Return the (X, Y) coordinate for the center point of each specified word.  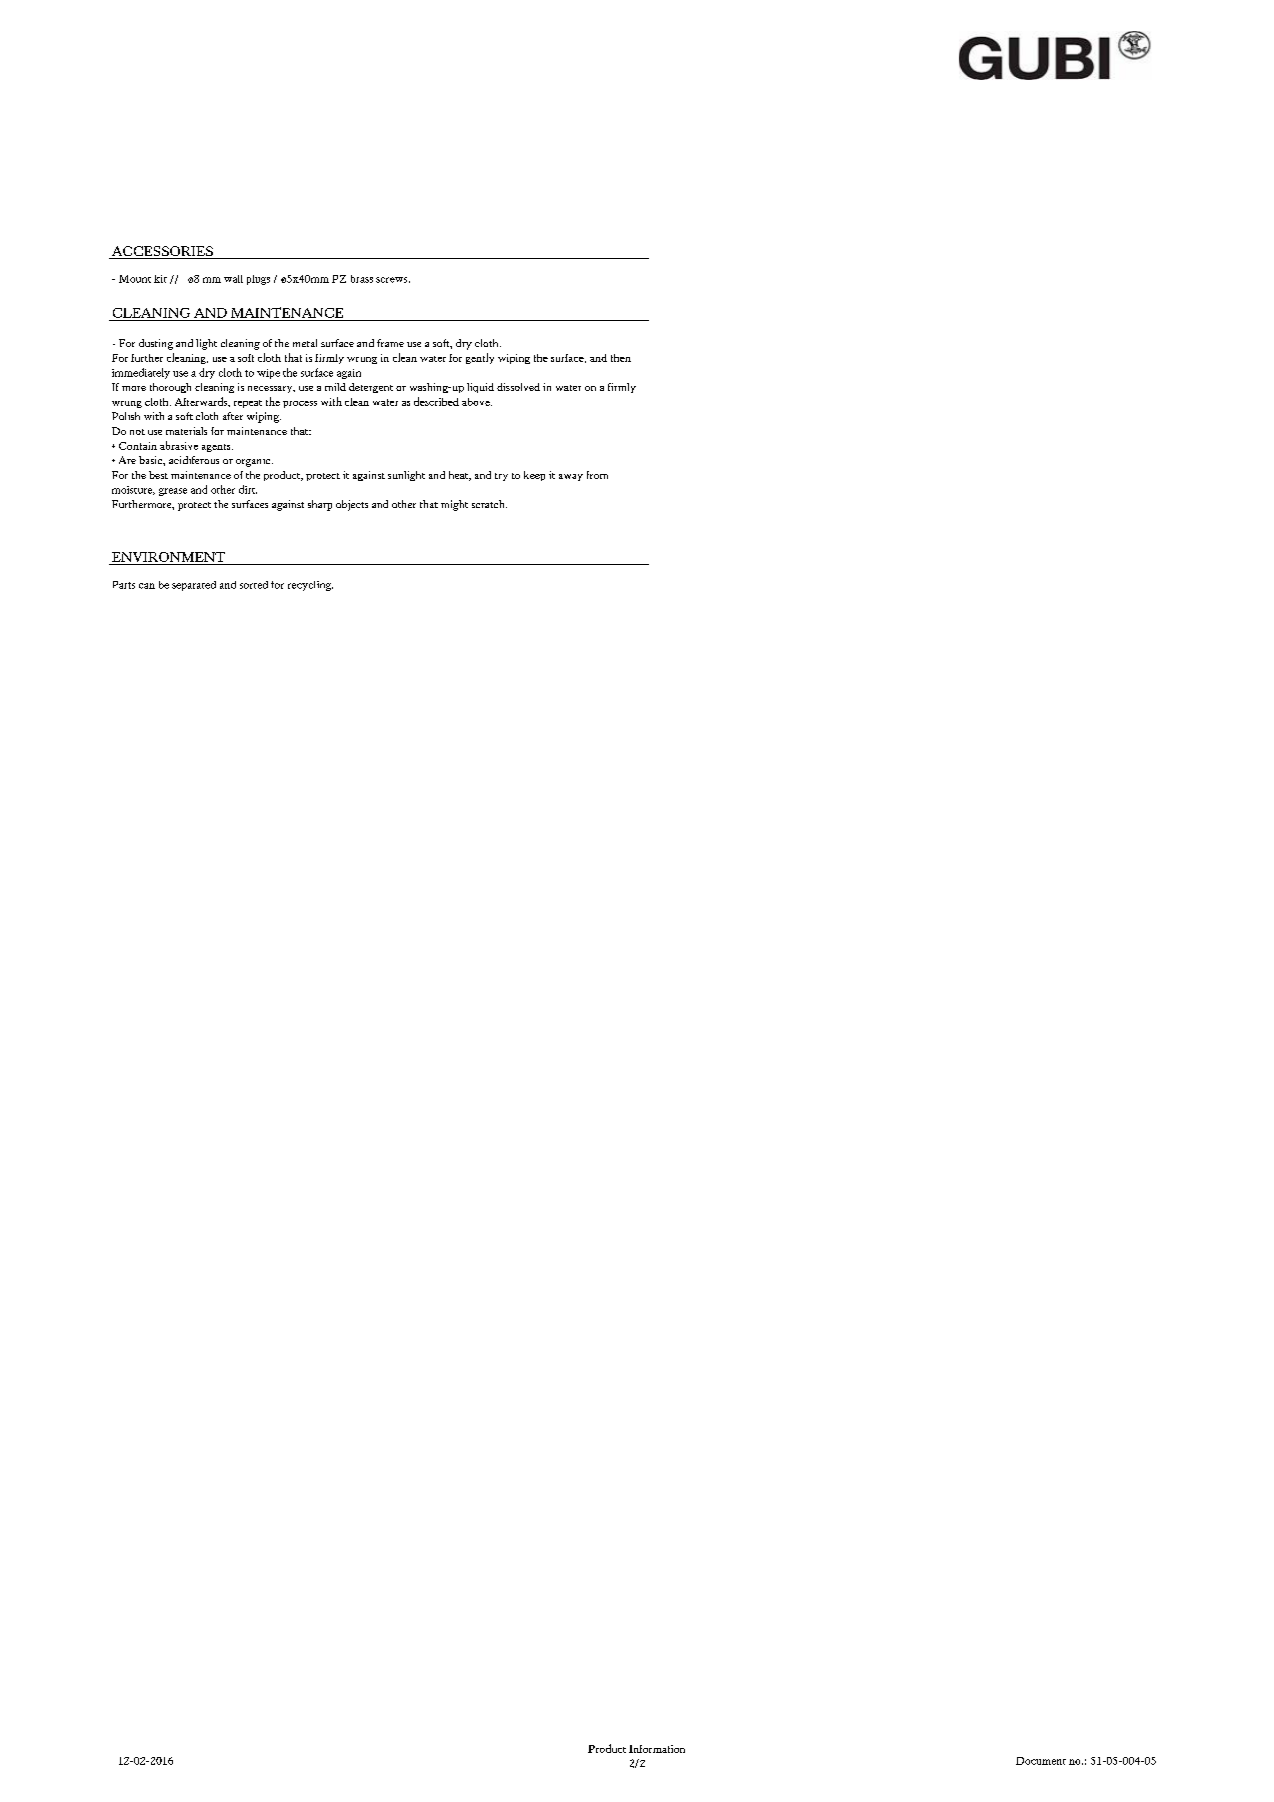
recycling (310, 586)
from (597, 475)
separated (194, 586)
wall (233, 279)
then (621, 358)
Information (657, 1749)
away (571, 477)
